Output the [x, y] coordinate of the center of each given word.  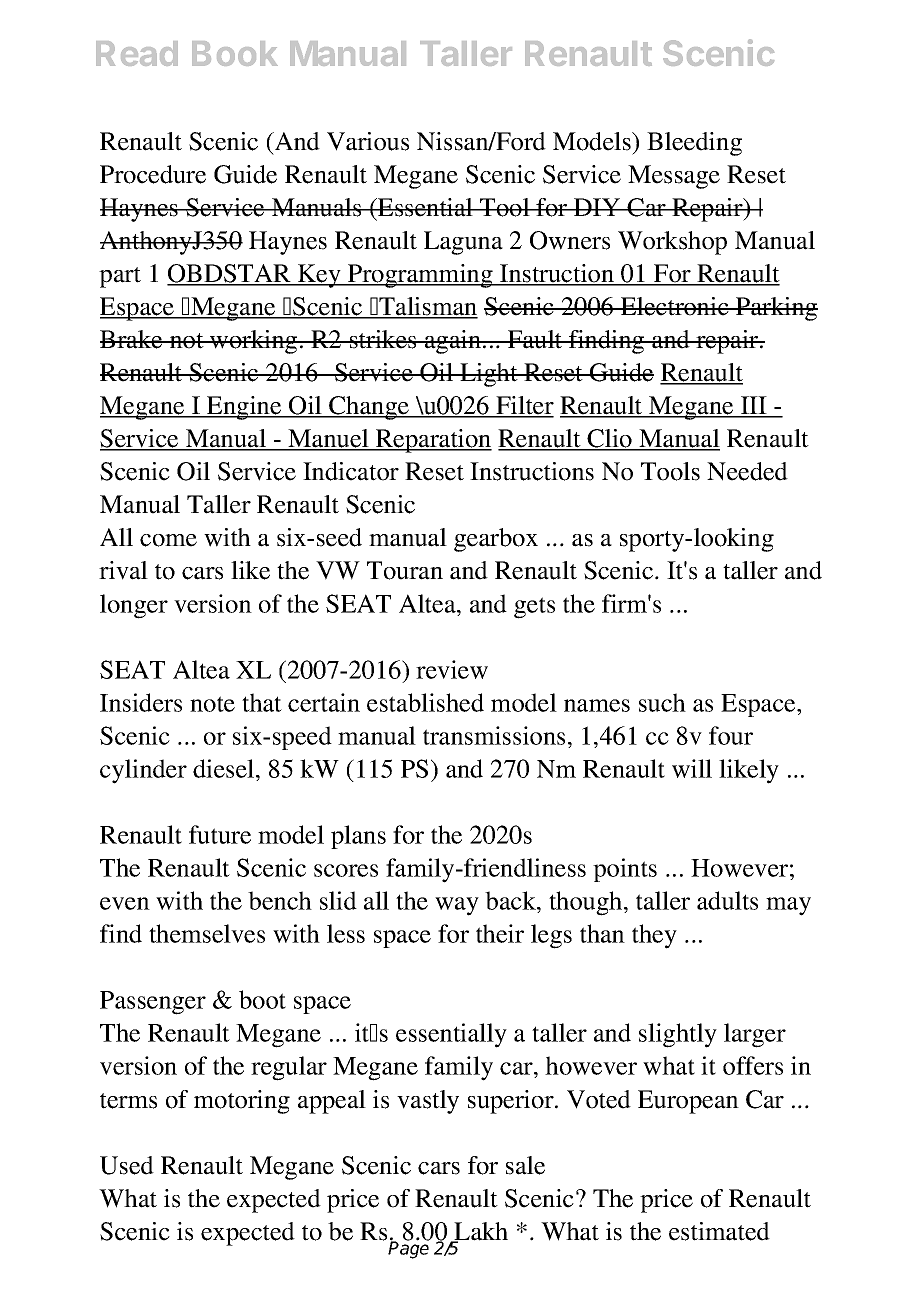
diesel [225, 768]
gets [534, 608]
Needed [747, 471]
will [692, 768]
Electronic [675, 306]
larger [755, 1035]
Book [235, 53]
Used [127, 1165]
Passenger [153, 1003]
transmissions [494, 735]
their [500, 933]
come [168, 540]
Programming [420, 276]
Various [368, 141]
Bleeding [694, 144]
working [254, 342]
